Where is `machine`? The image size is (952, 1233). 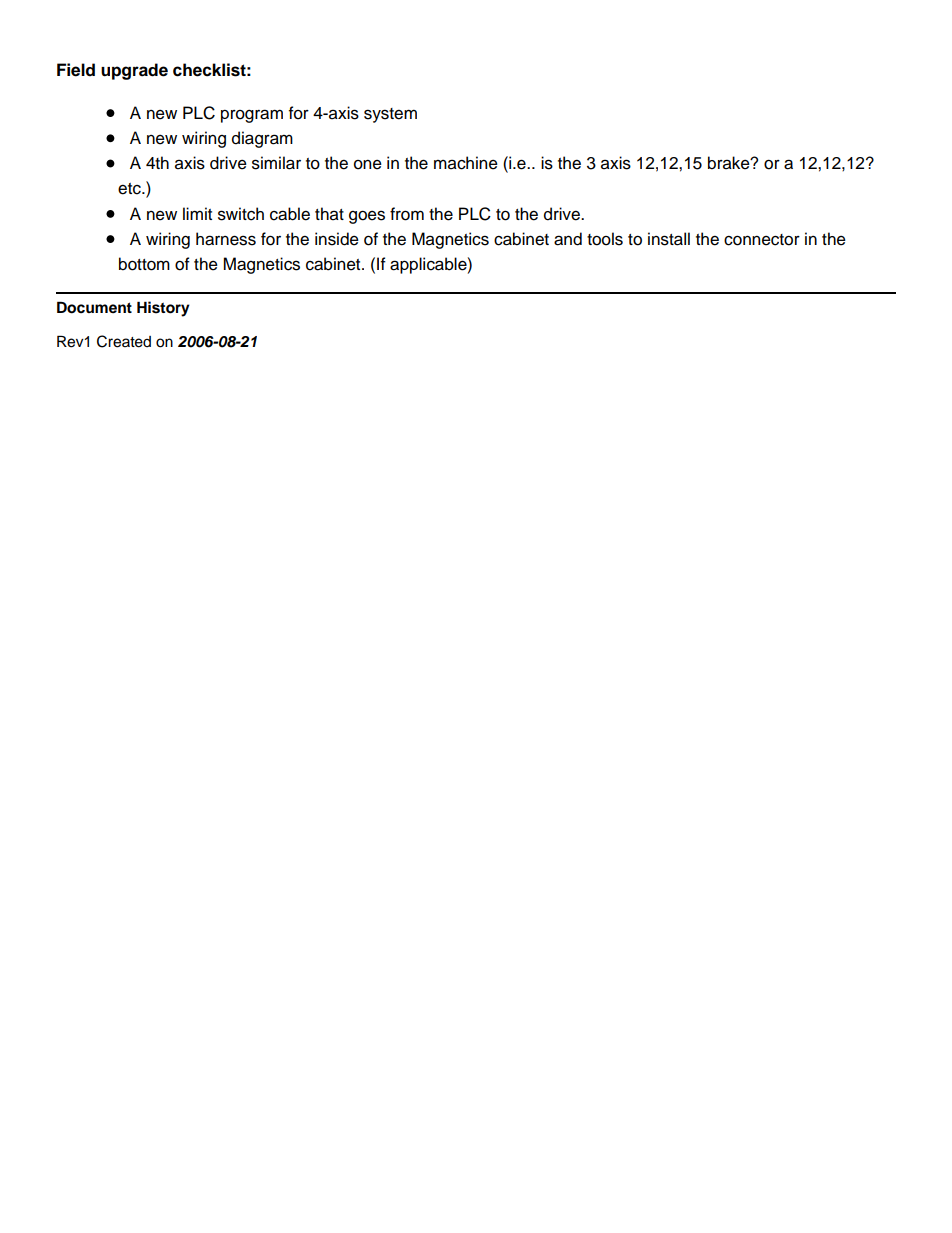 machine is located at coordinates (466, 163).
